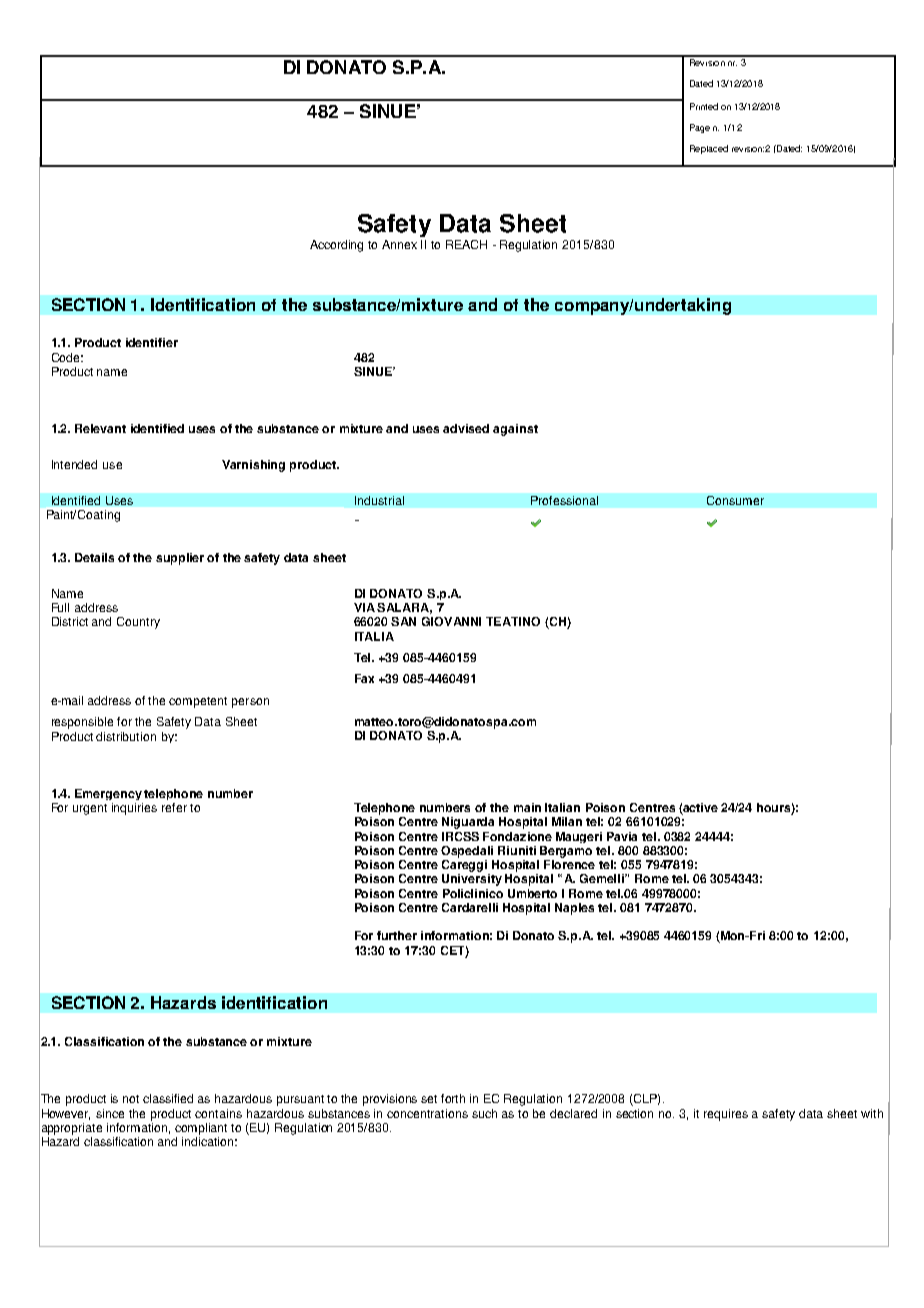  What do you see at coordinates (336, 246) in the document?
I see `According` at bounding box center [336, 246].
